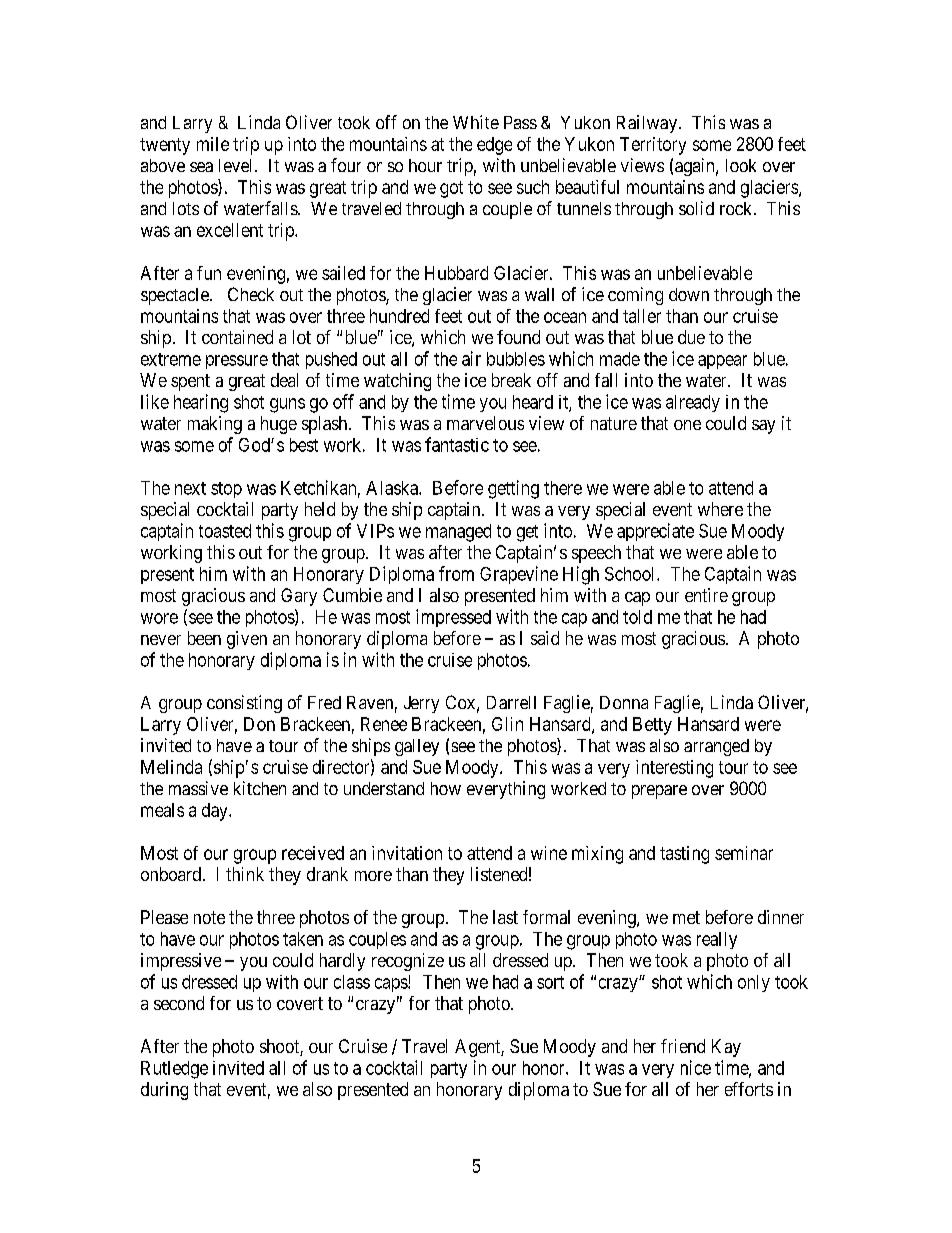  What do you see at coordinates (453, 618) in the document?
I see `impressed` at bounding box center [453, 618].
